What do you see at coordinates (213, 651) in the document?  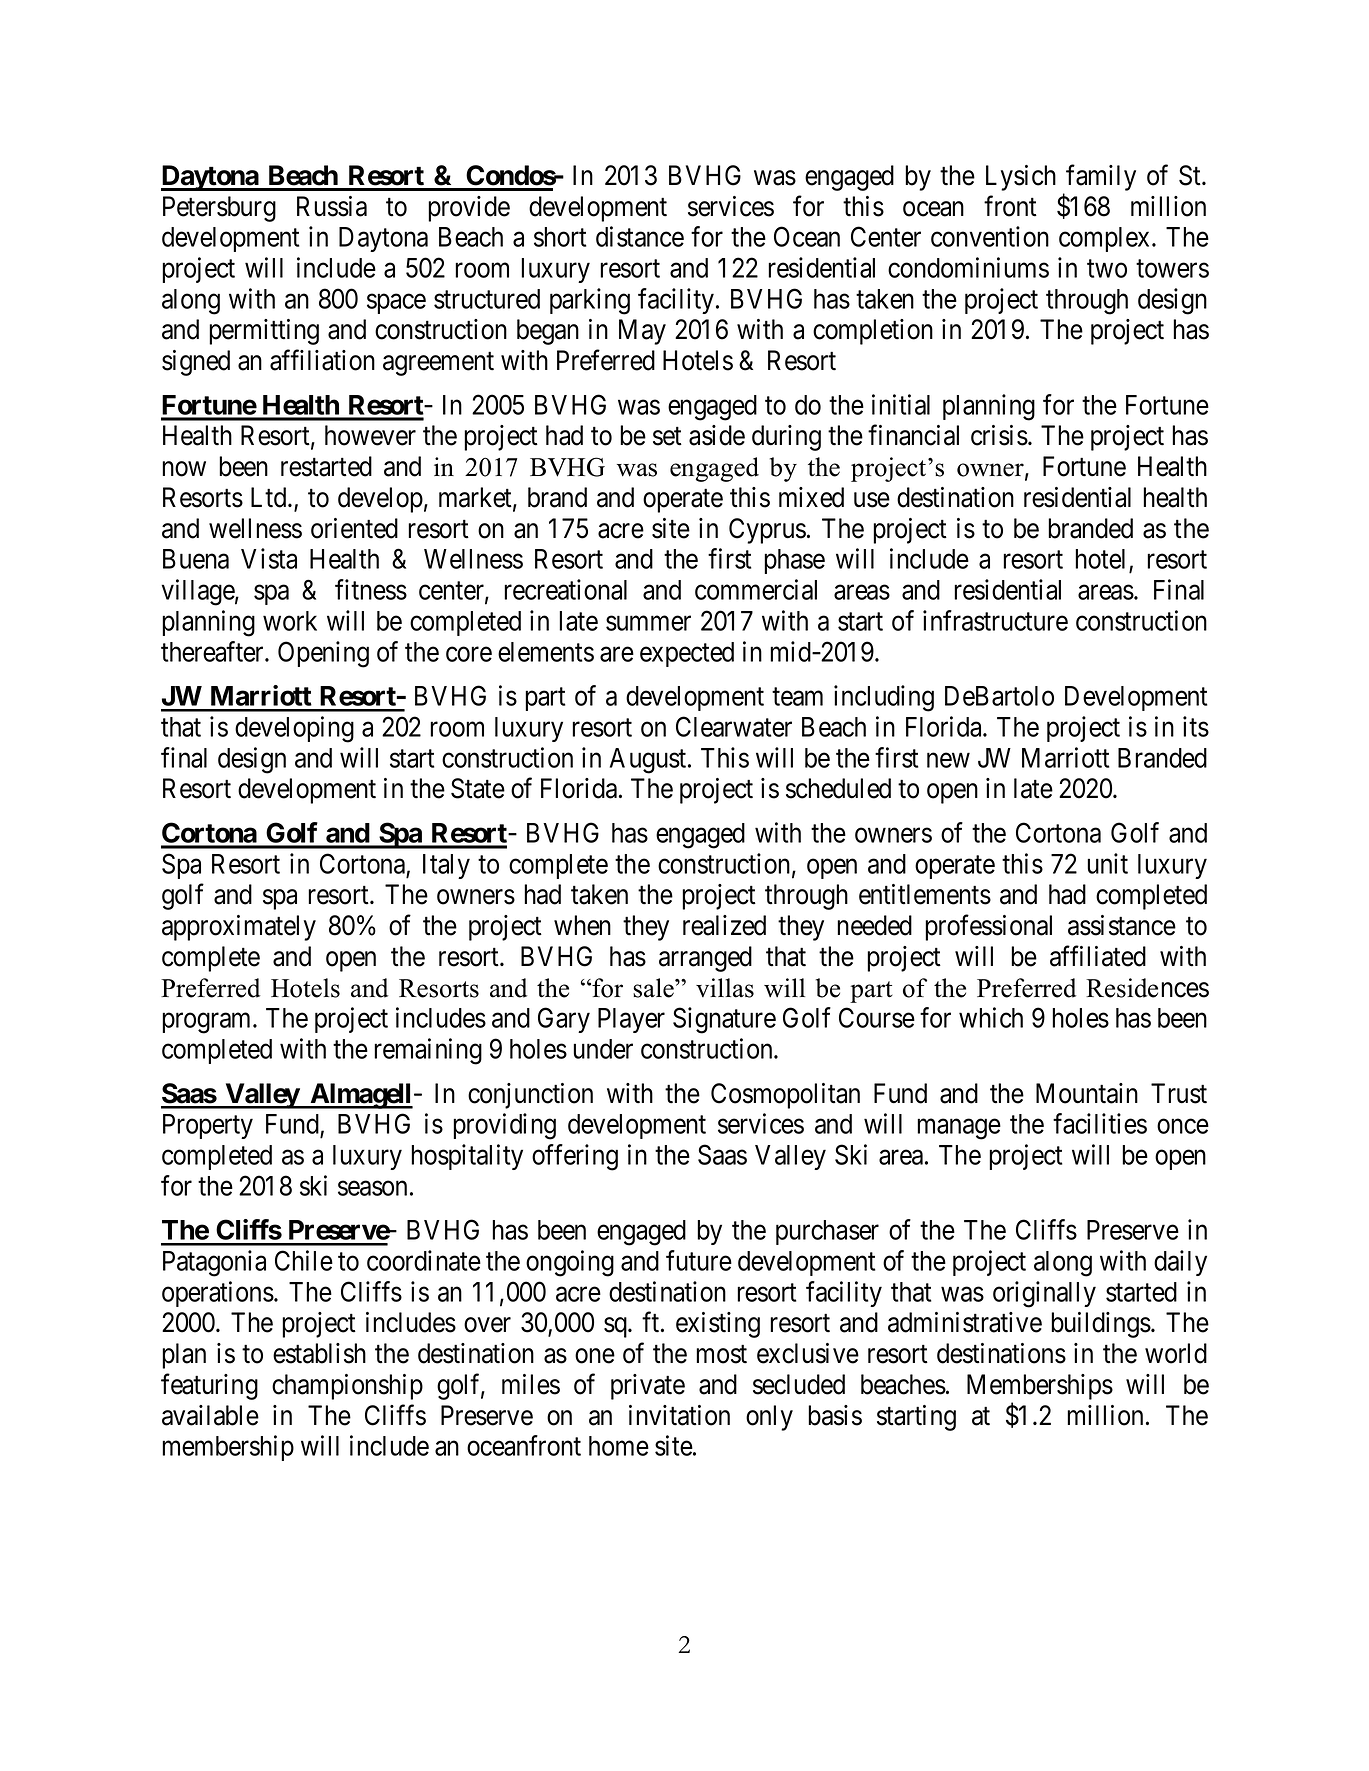 I see `thereafter` at bounding box center [213, 651].
